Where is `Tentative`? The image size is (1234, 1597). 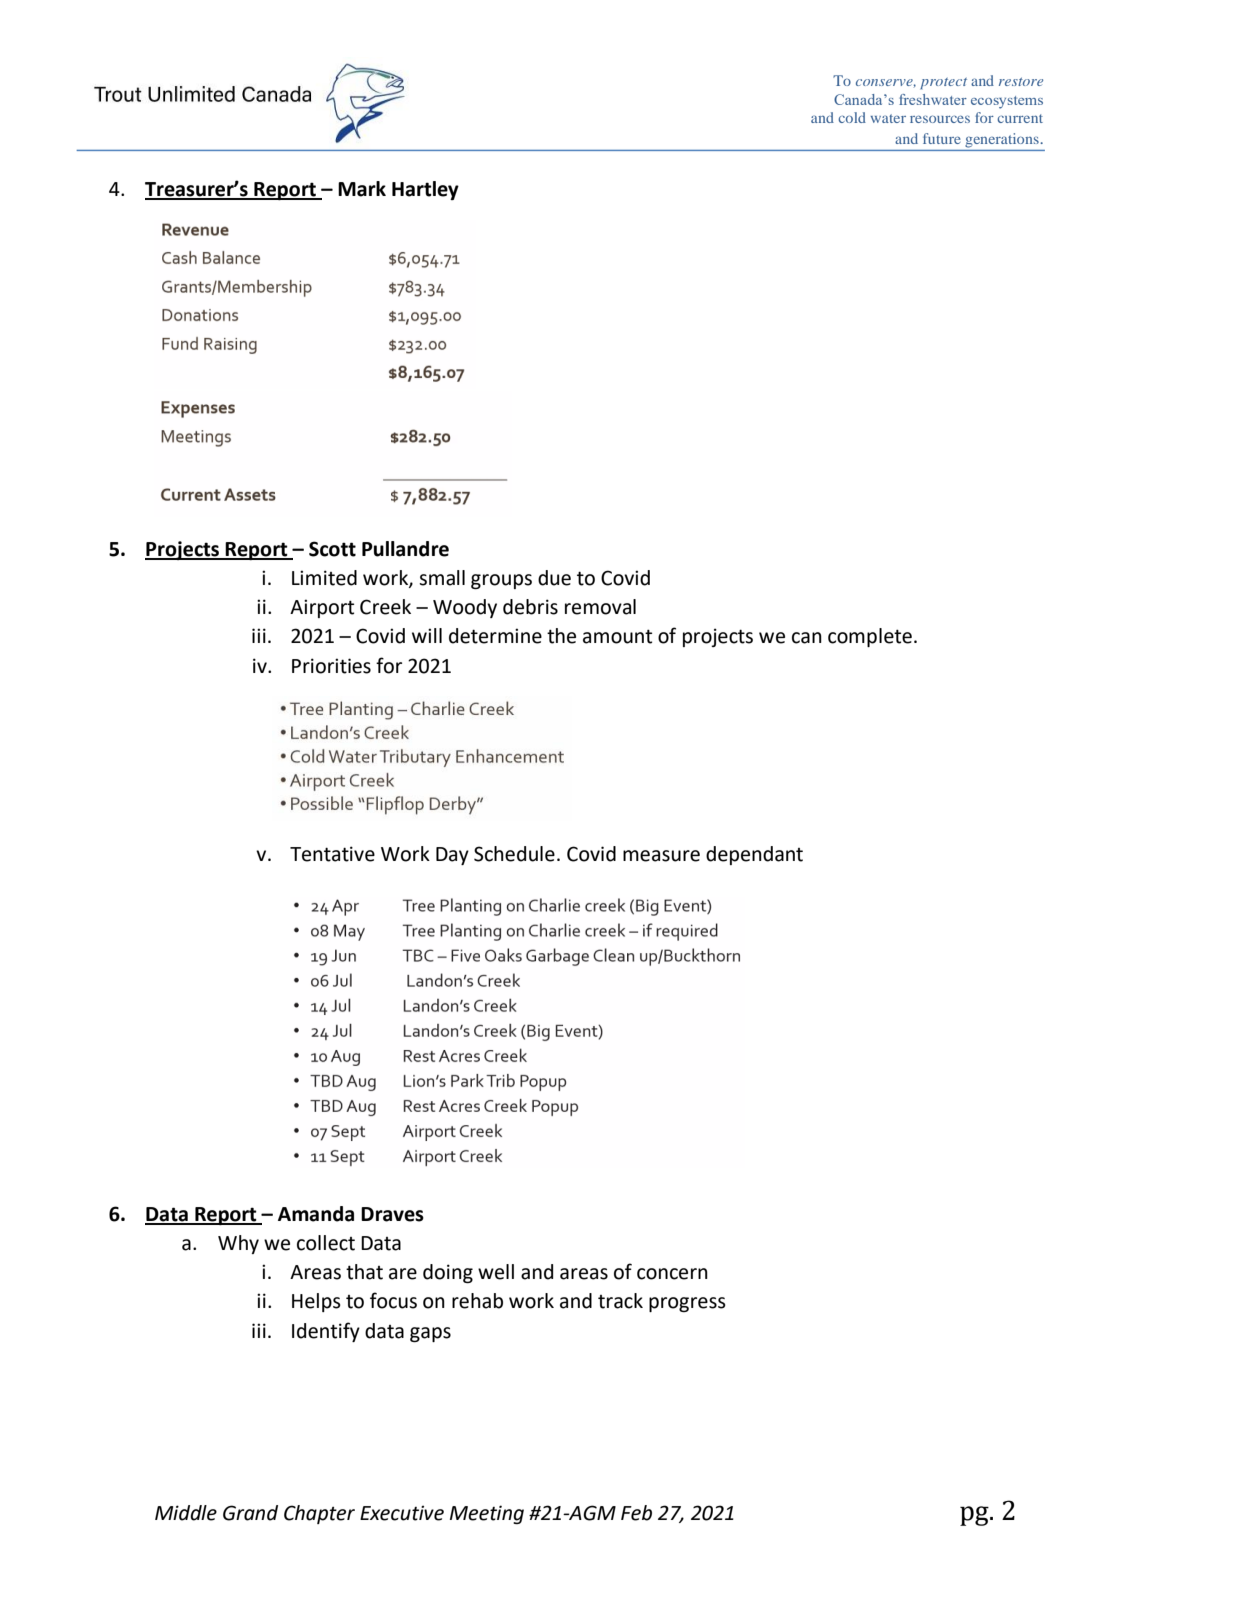
Tentative is located at coordinates (332, 854).
